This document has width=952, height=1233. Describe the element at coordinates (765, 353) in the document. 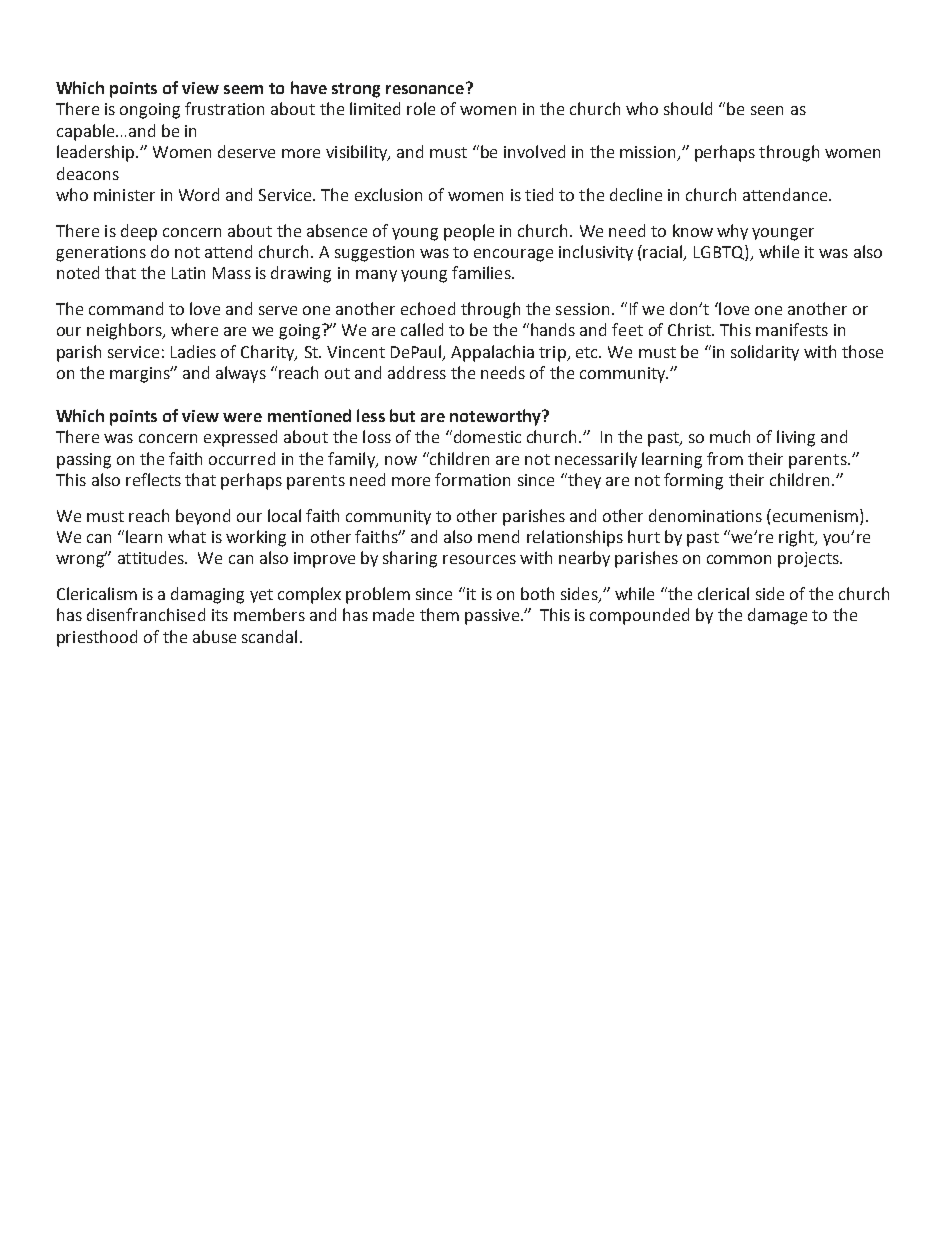

I see `solidarity` at that location.
